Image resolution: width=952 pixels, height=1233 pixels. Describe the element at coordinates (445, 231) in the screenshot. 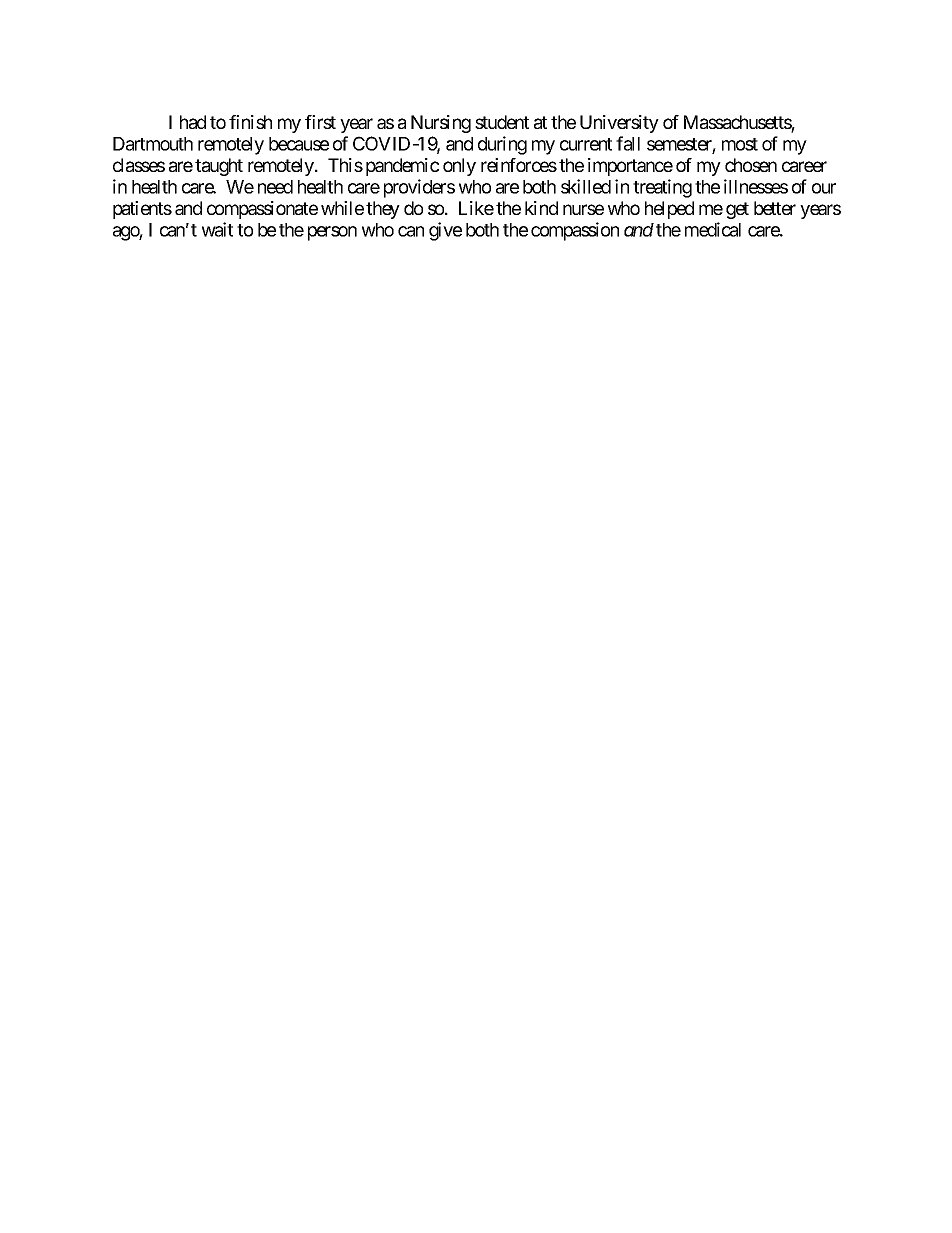

I see `give` at that location.
